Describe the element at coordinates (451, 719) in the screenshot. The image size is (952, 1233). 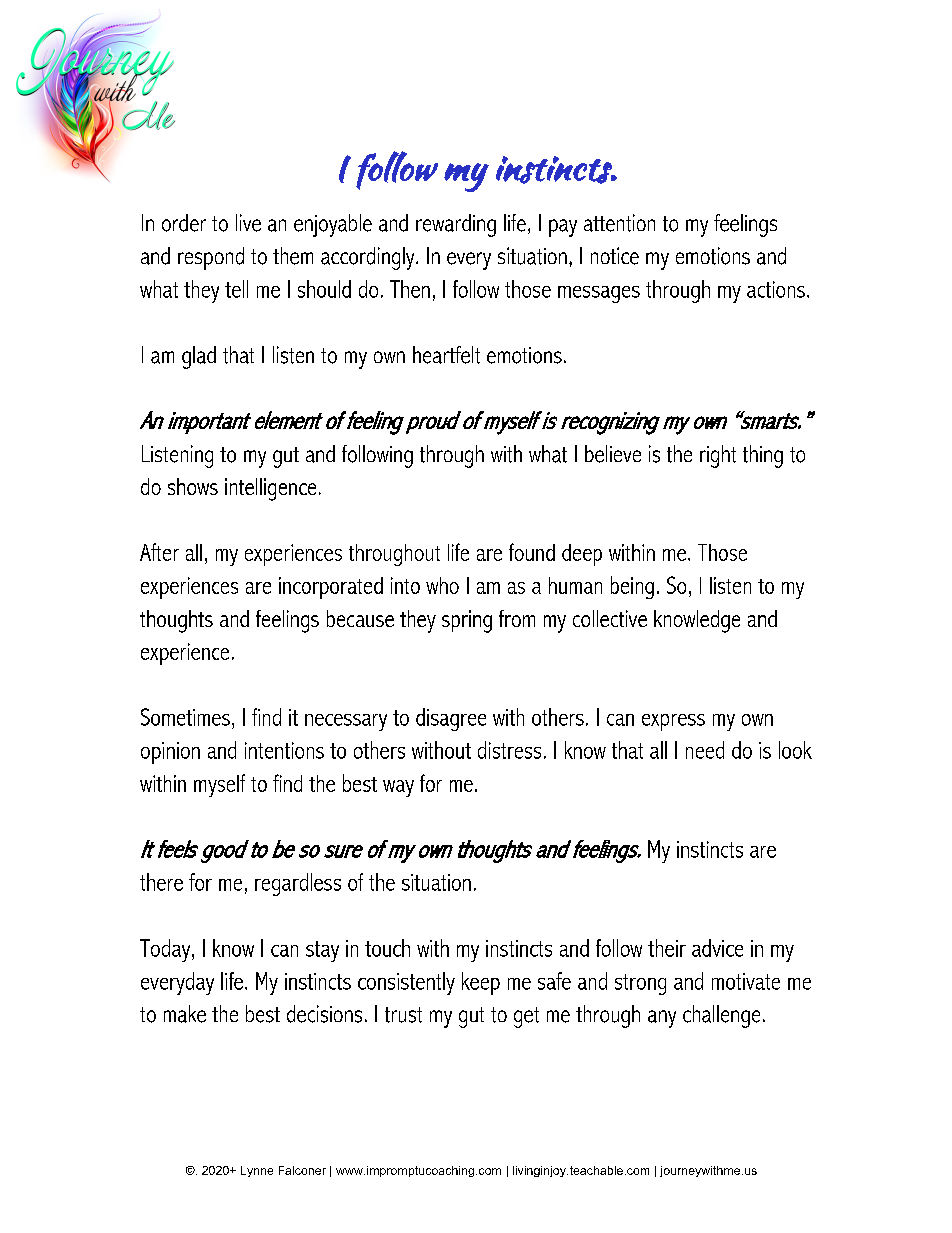
I see `disagree` at that location.
